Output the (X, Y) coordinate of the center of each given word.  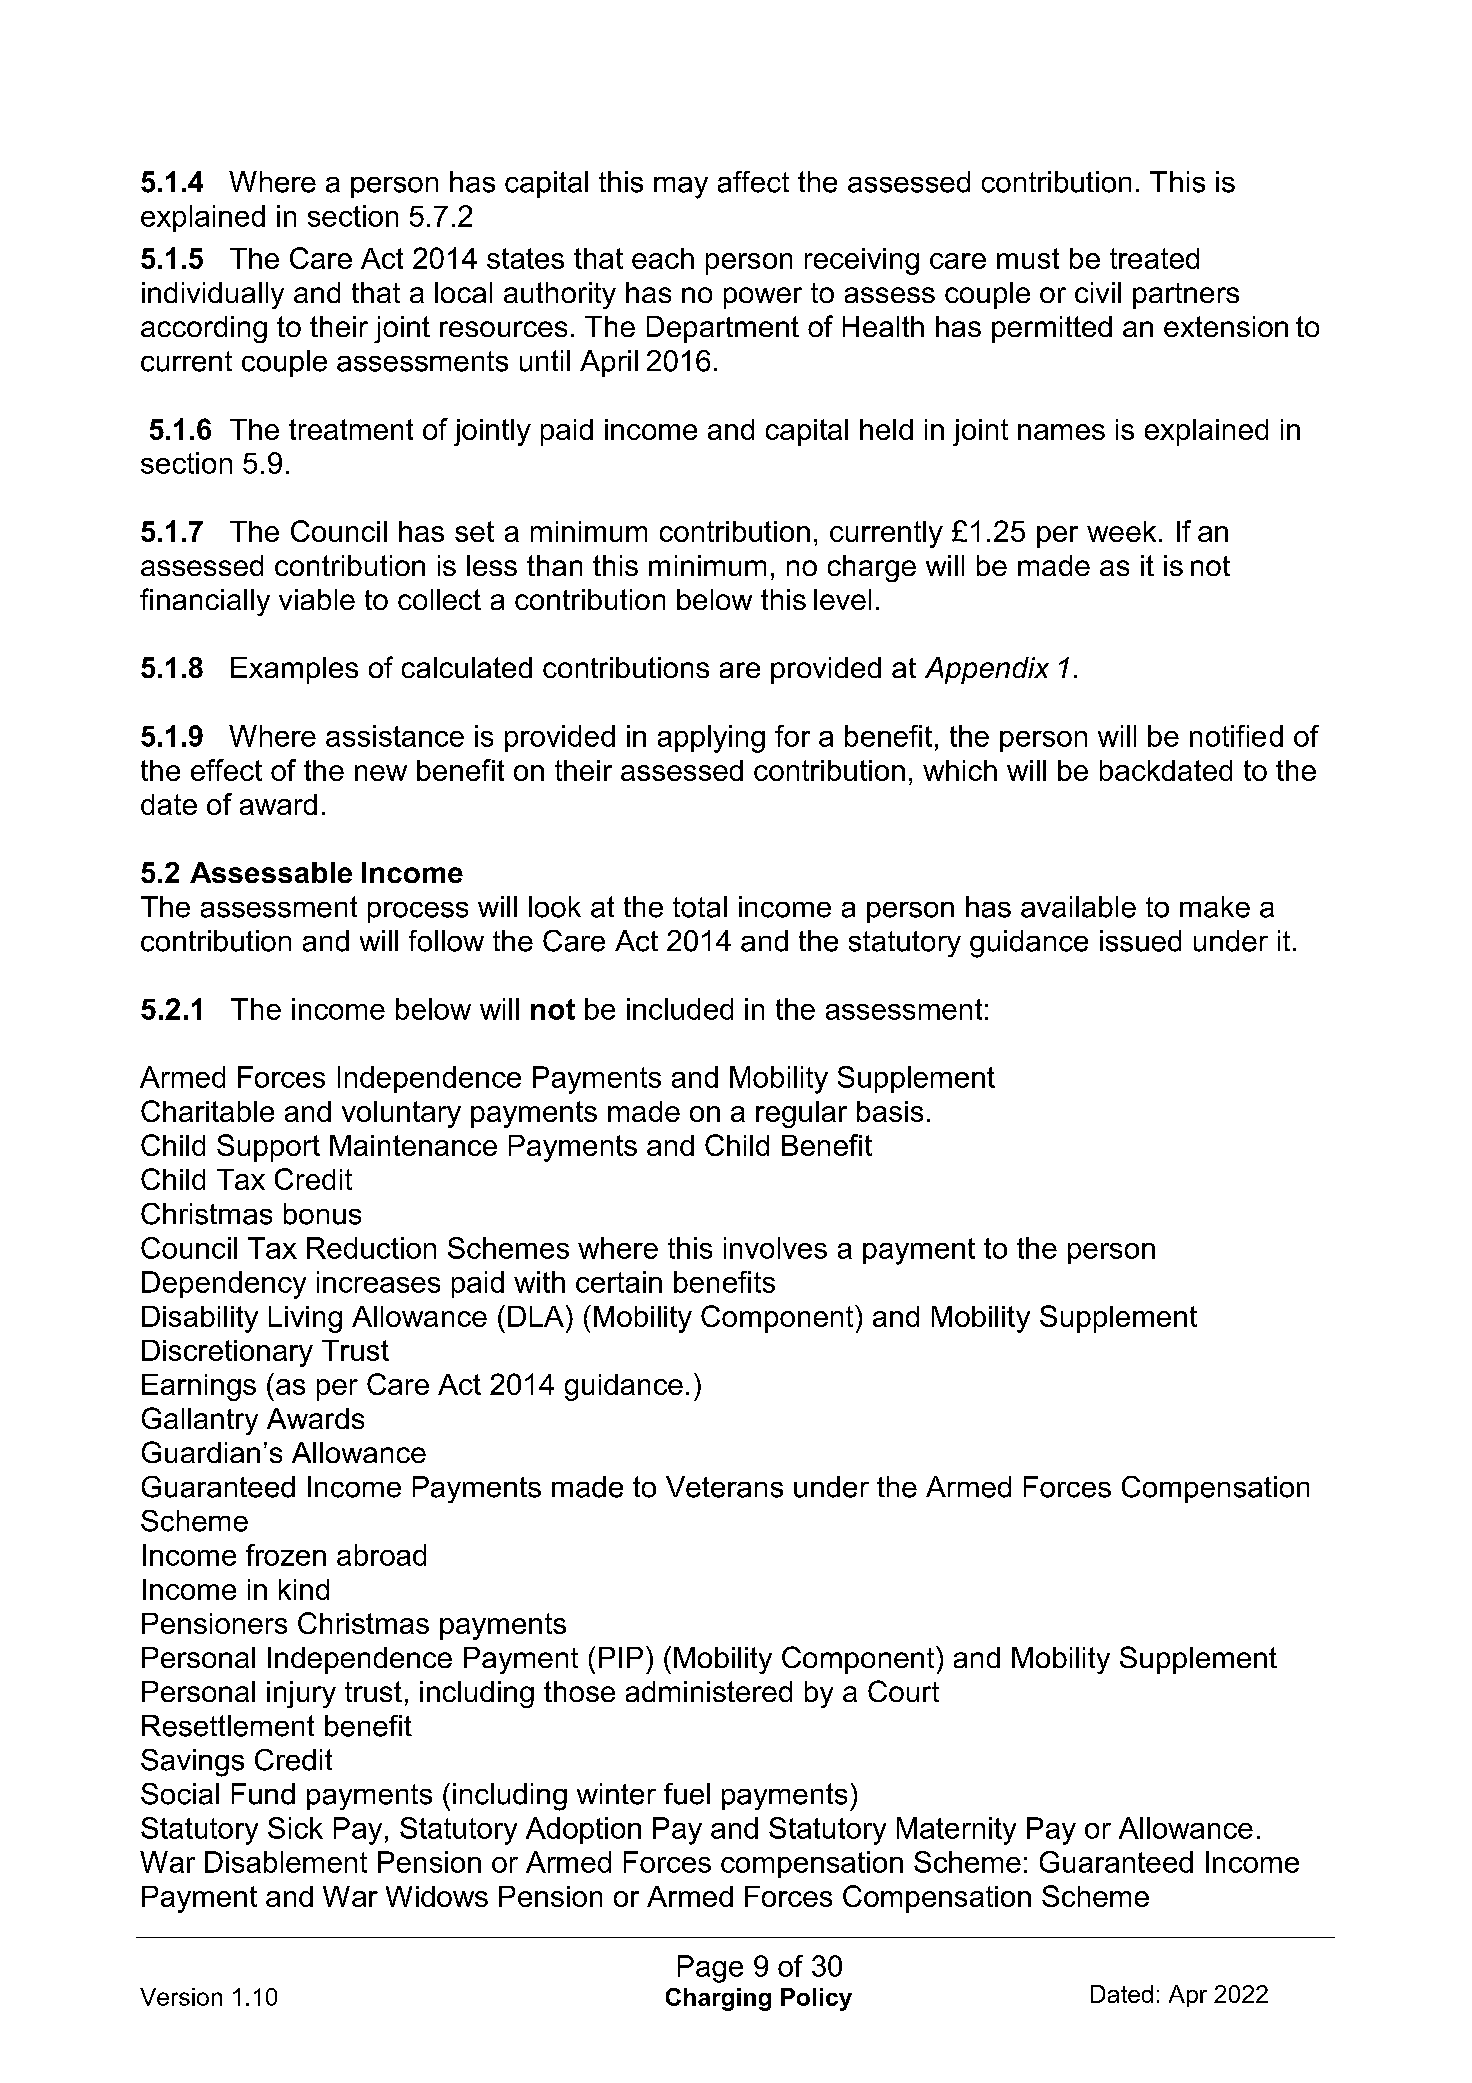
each (663, 258)
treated (1154, 258)
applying (711, 739)
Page (710, 1969)
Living (305, 1319)
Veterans (724, 1487)
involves (775, 1248)
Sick (295, 1828)
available (1078, 907)
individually (213, 295)
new (381, 773)
